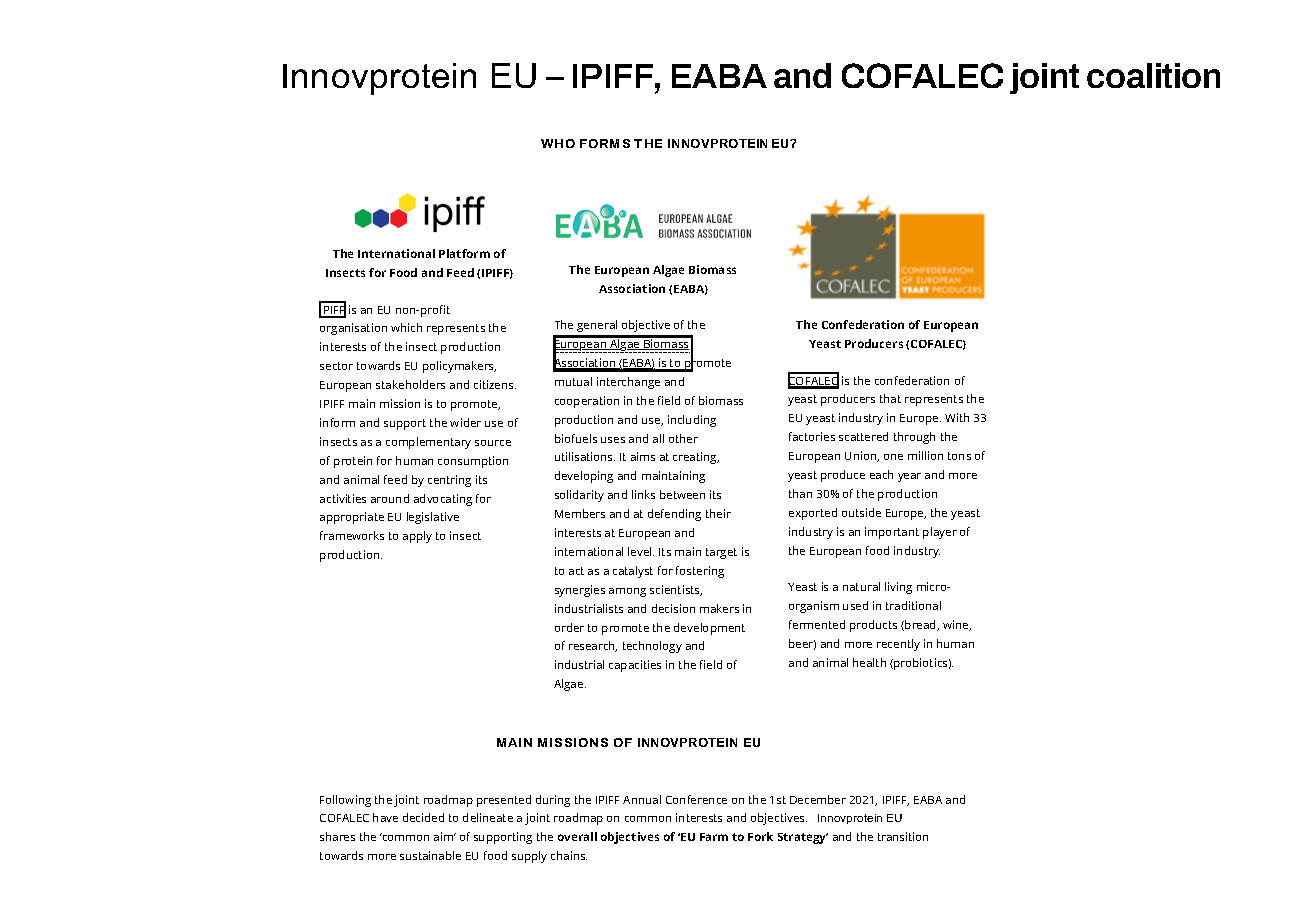 The height and width of the page is (924, 1308). I want to click on coalition, so click(1153, 75).
